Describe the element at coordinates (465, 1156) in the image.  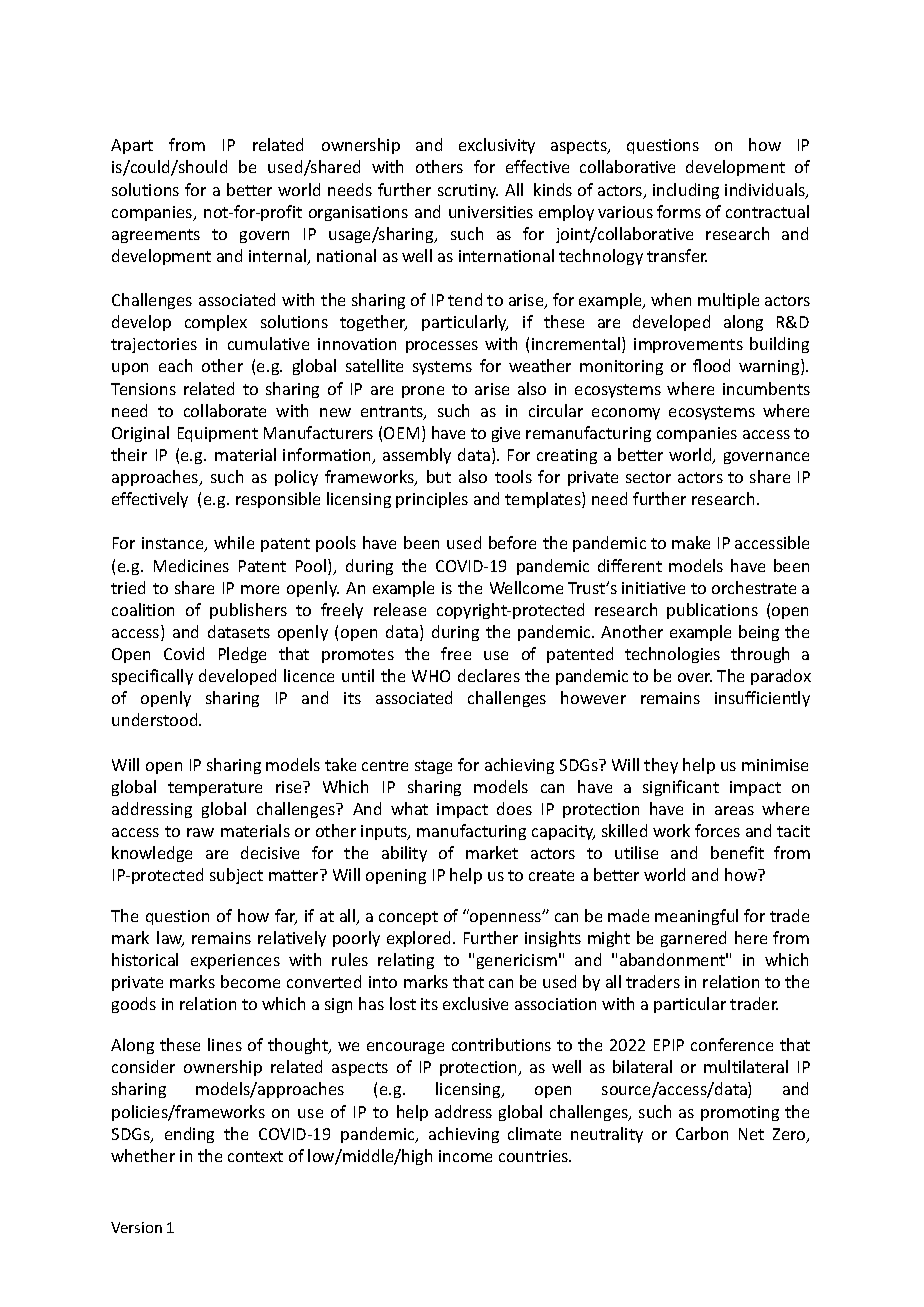
I see `income` at that location.
